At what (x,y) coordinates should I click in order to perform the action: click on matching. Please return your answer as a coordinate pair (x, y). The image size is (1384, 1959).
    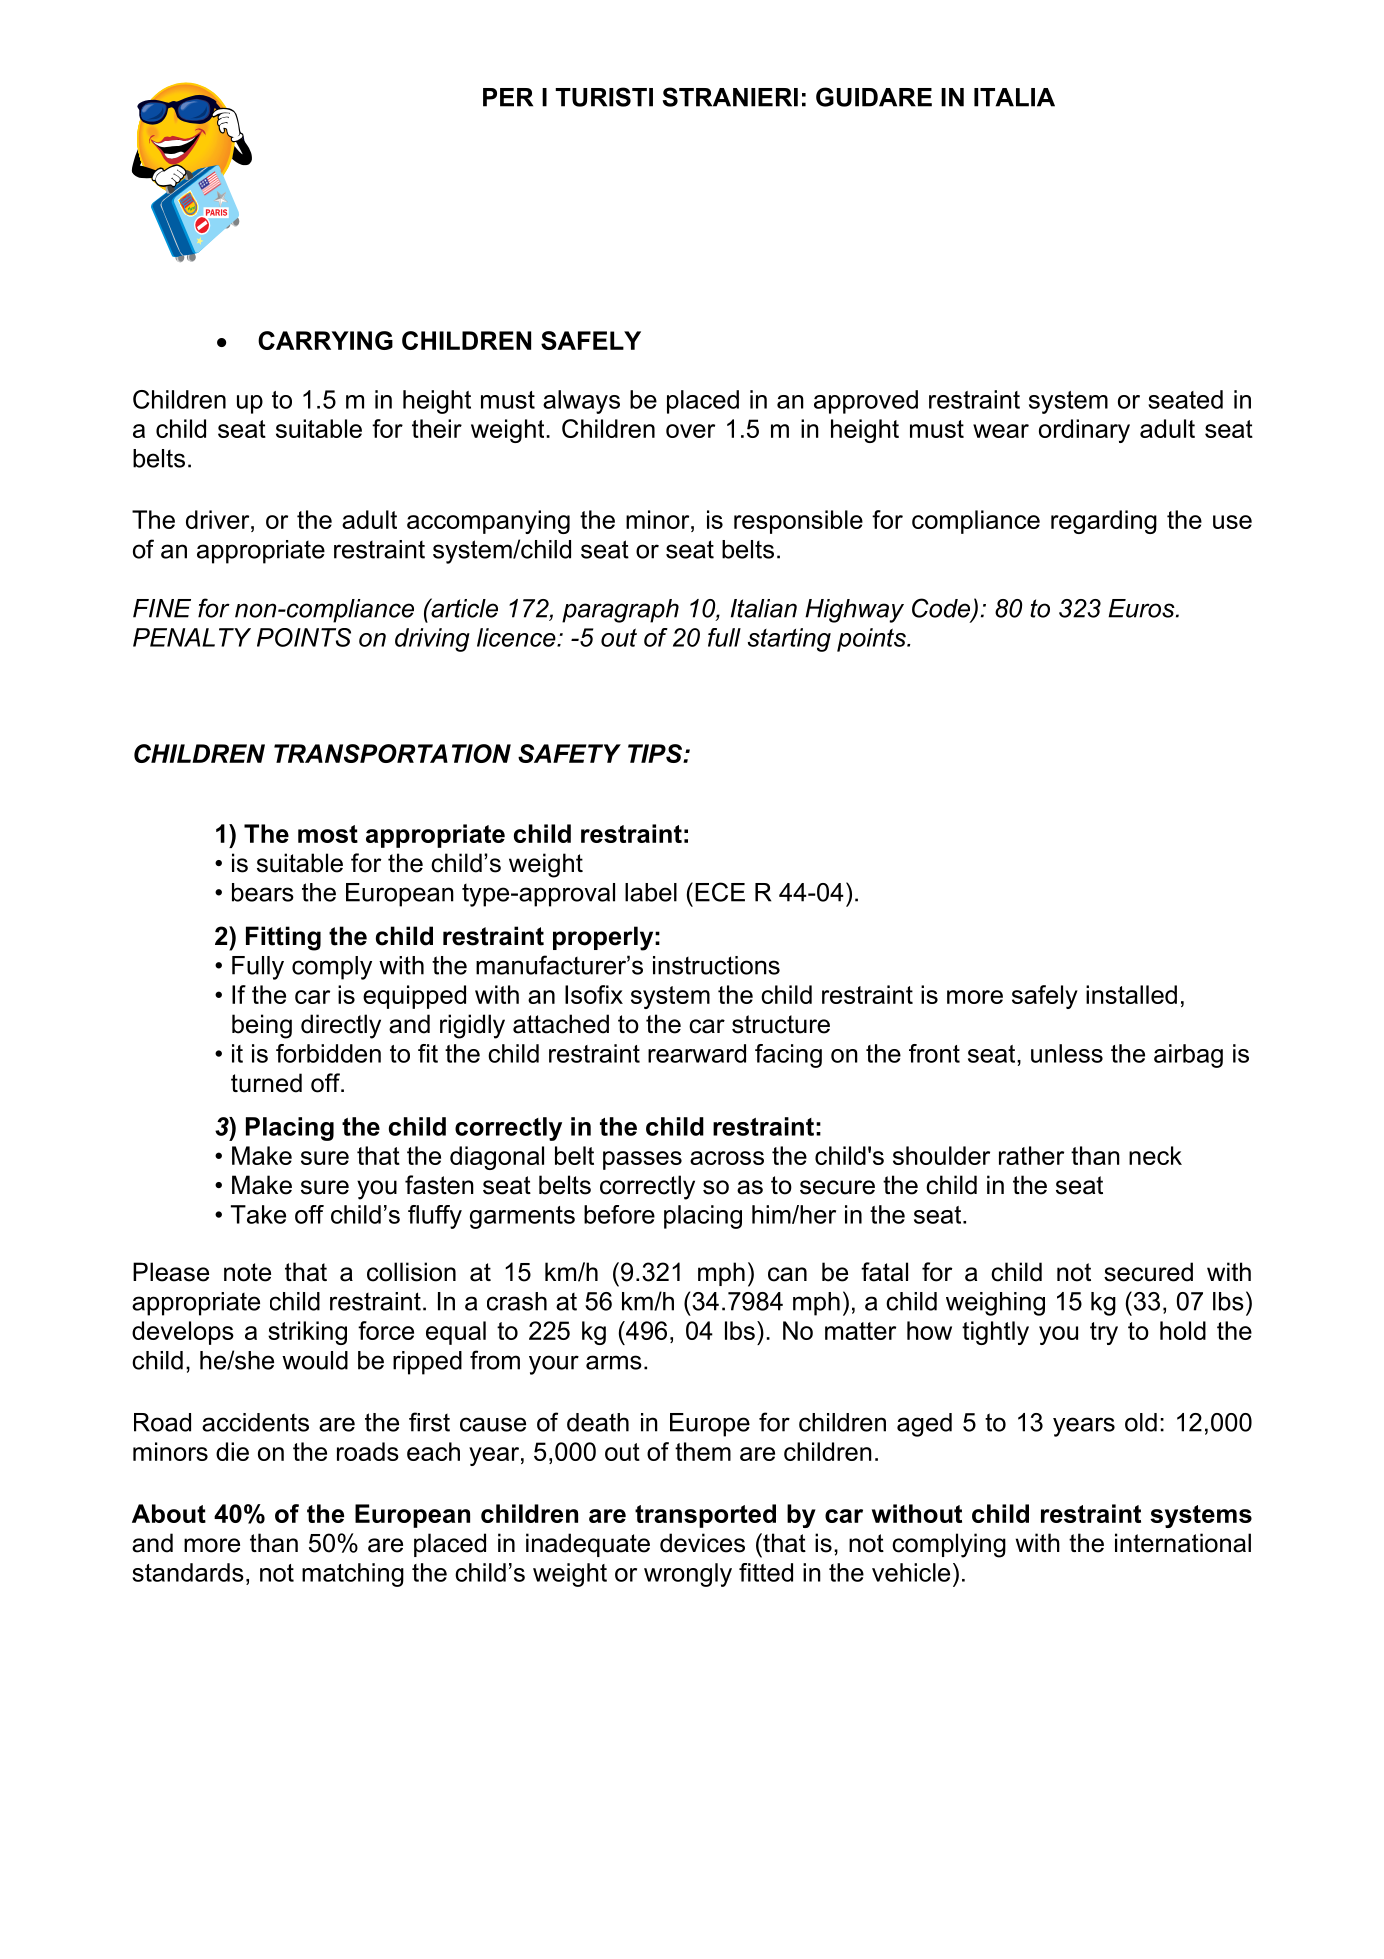
    Looking at the image, I should click on (353, 1575).
